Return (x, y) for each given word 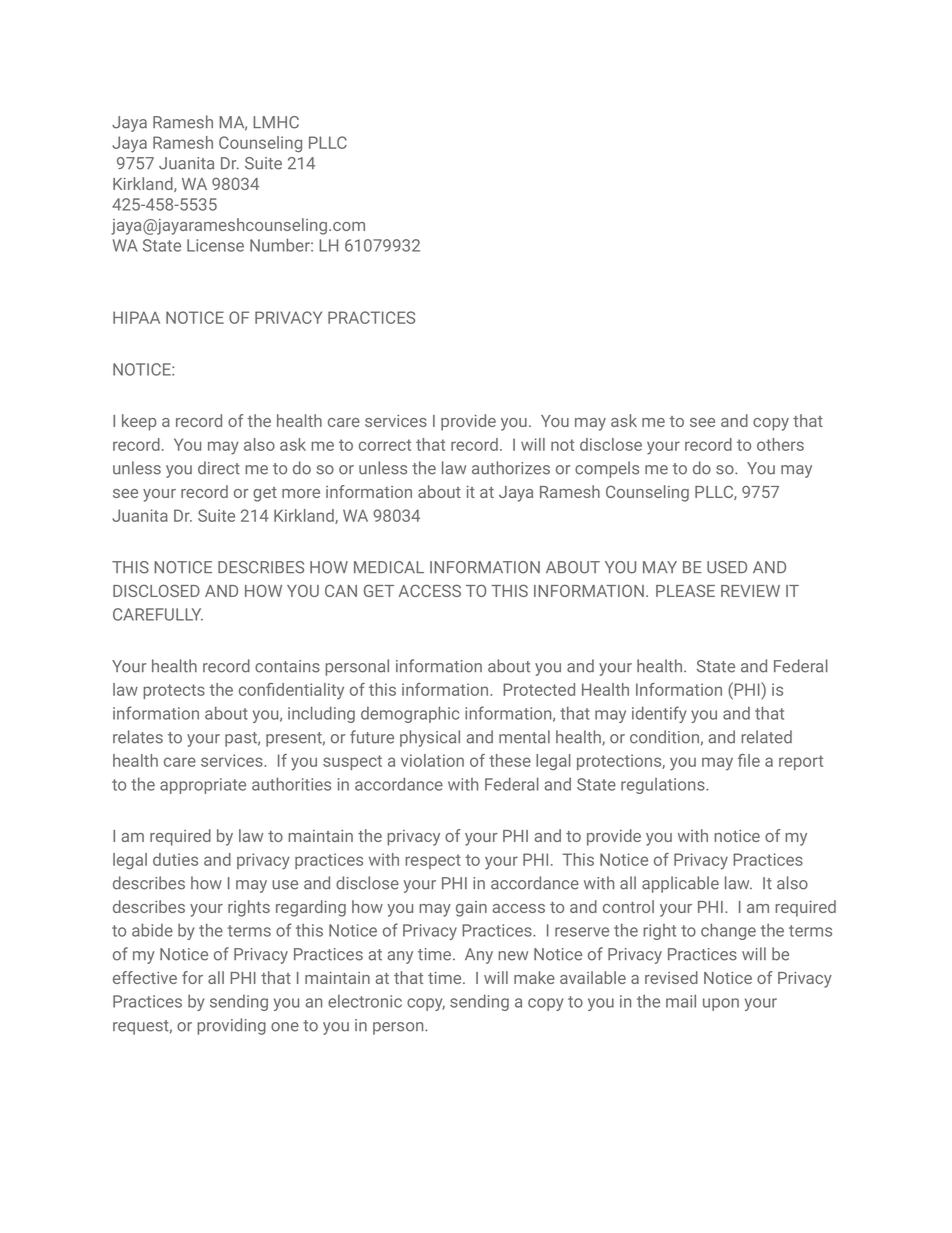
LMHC (276, 122)
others (780, 444)
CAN (341, 590)
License (215, 245)
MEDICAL (389, 567)
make (534, 977)
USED (727, 567)
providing (231, 1026)
